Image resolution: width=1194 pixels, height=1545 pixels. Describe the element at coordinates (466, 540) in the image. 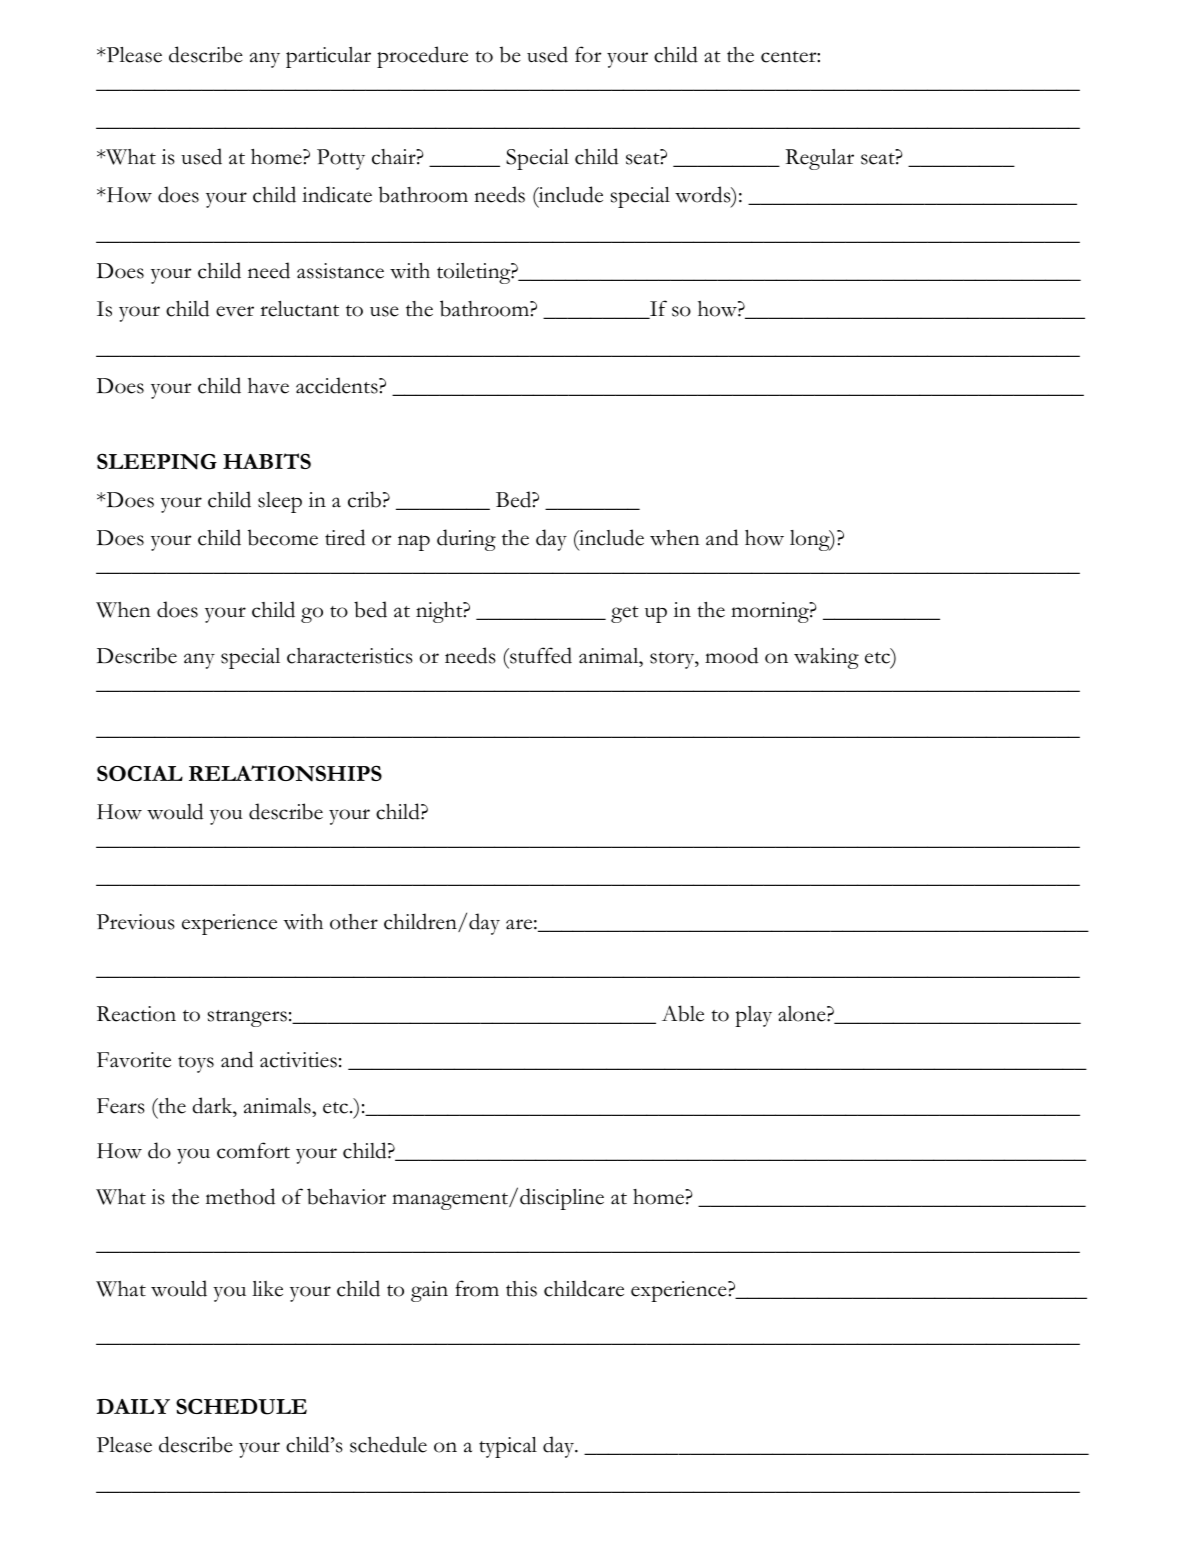

I see `during` at that location.
